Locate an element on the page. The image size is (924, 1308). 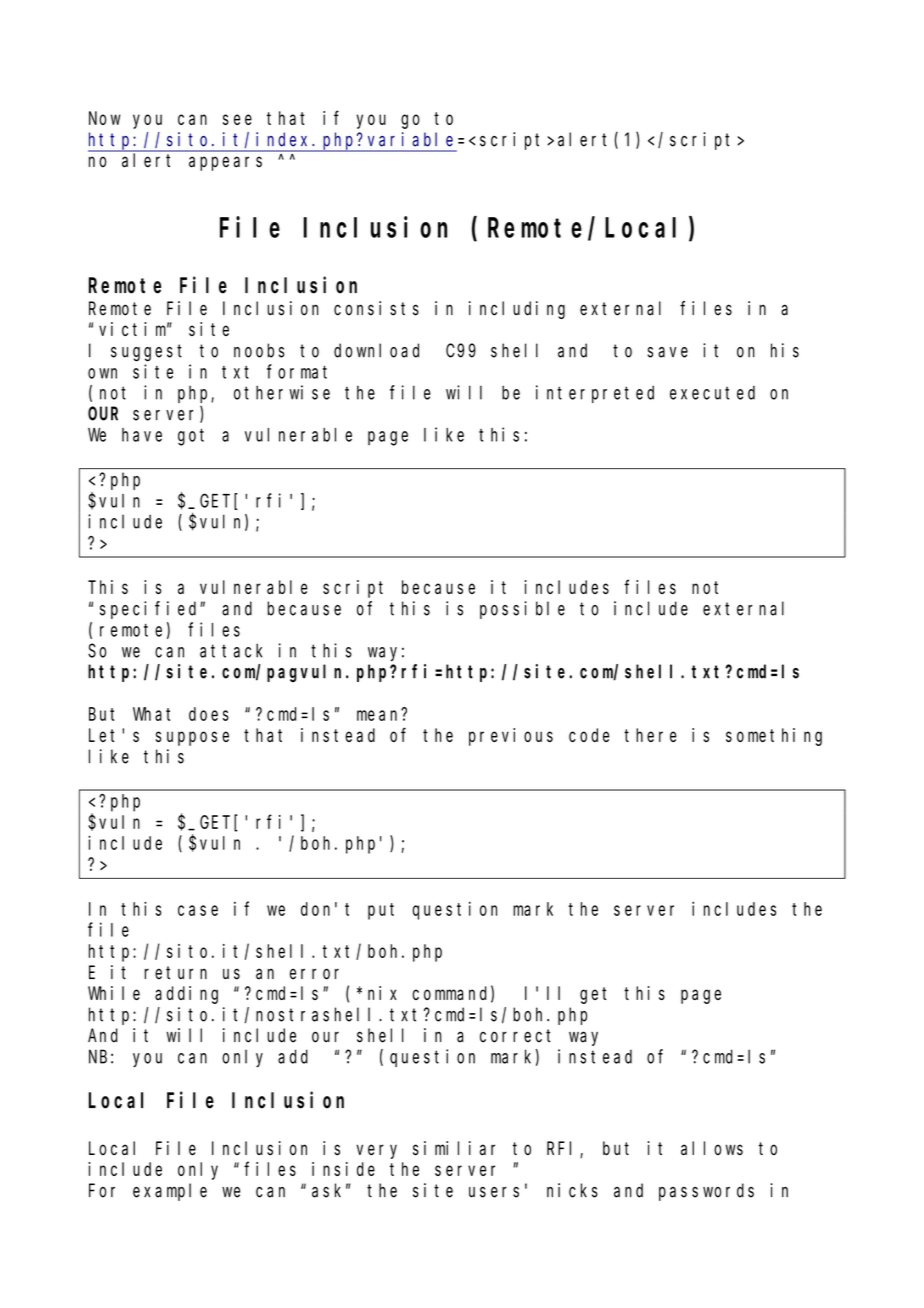
passwords is located at coordinates (706, 1192).
